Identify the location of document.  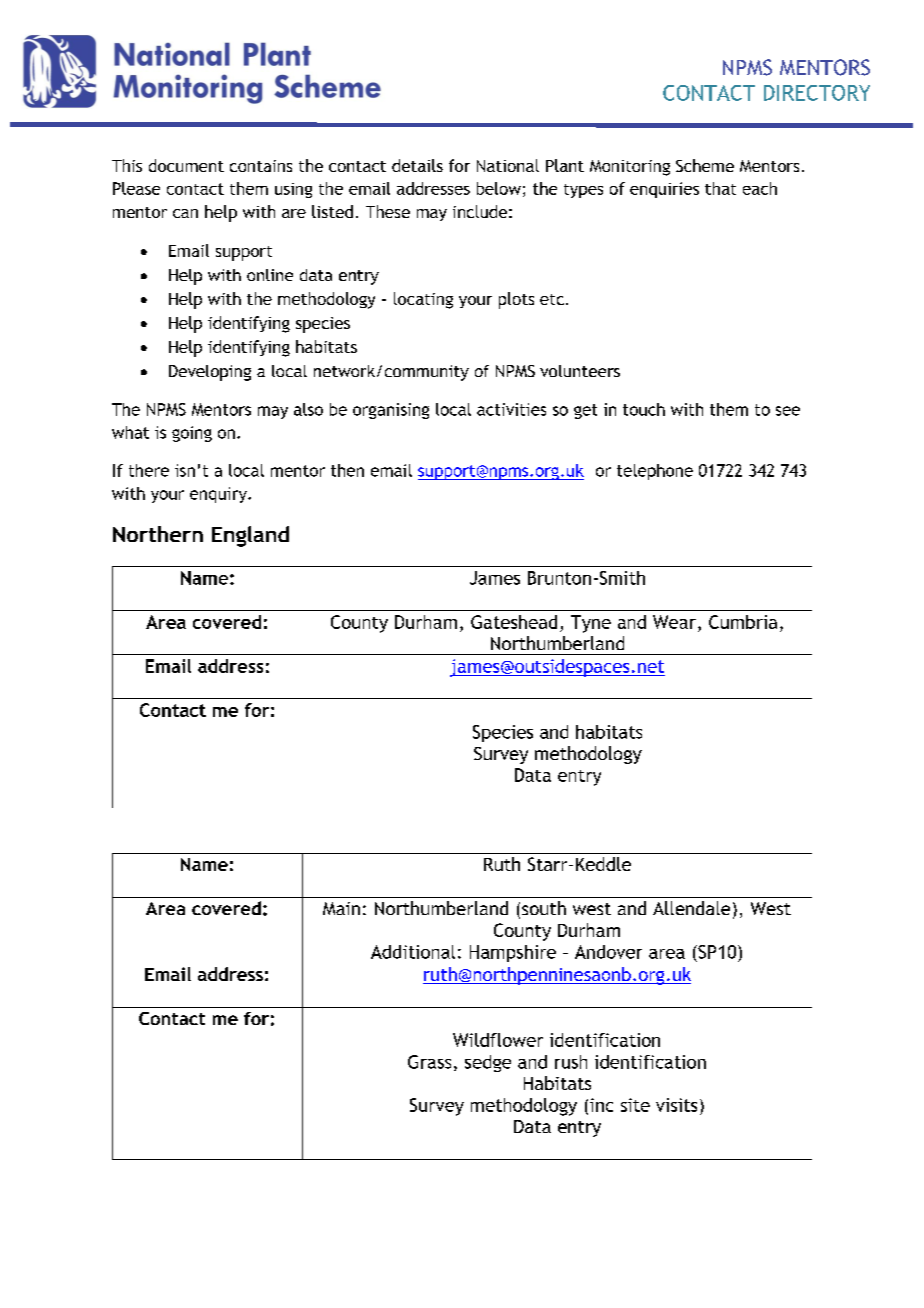
(186, 165).
